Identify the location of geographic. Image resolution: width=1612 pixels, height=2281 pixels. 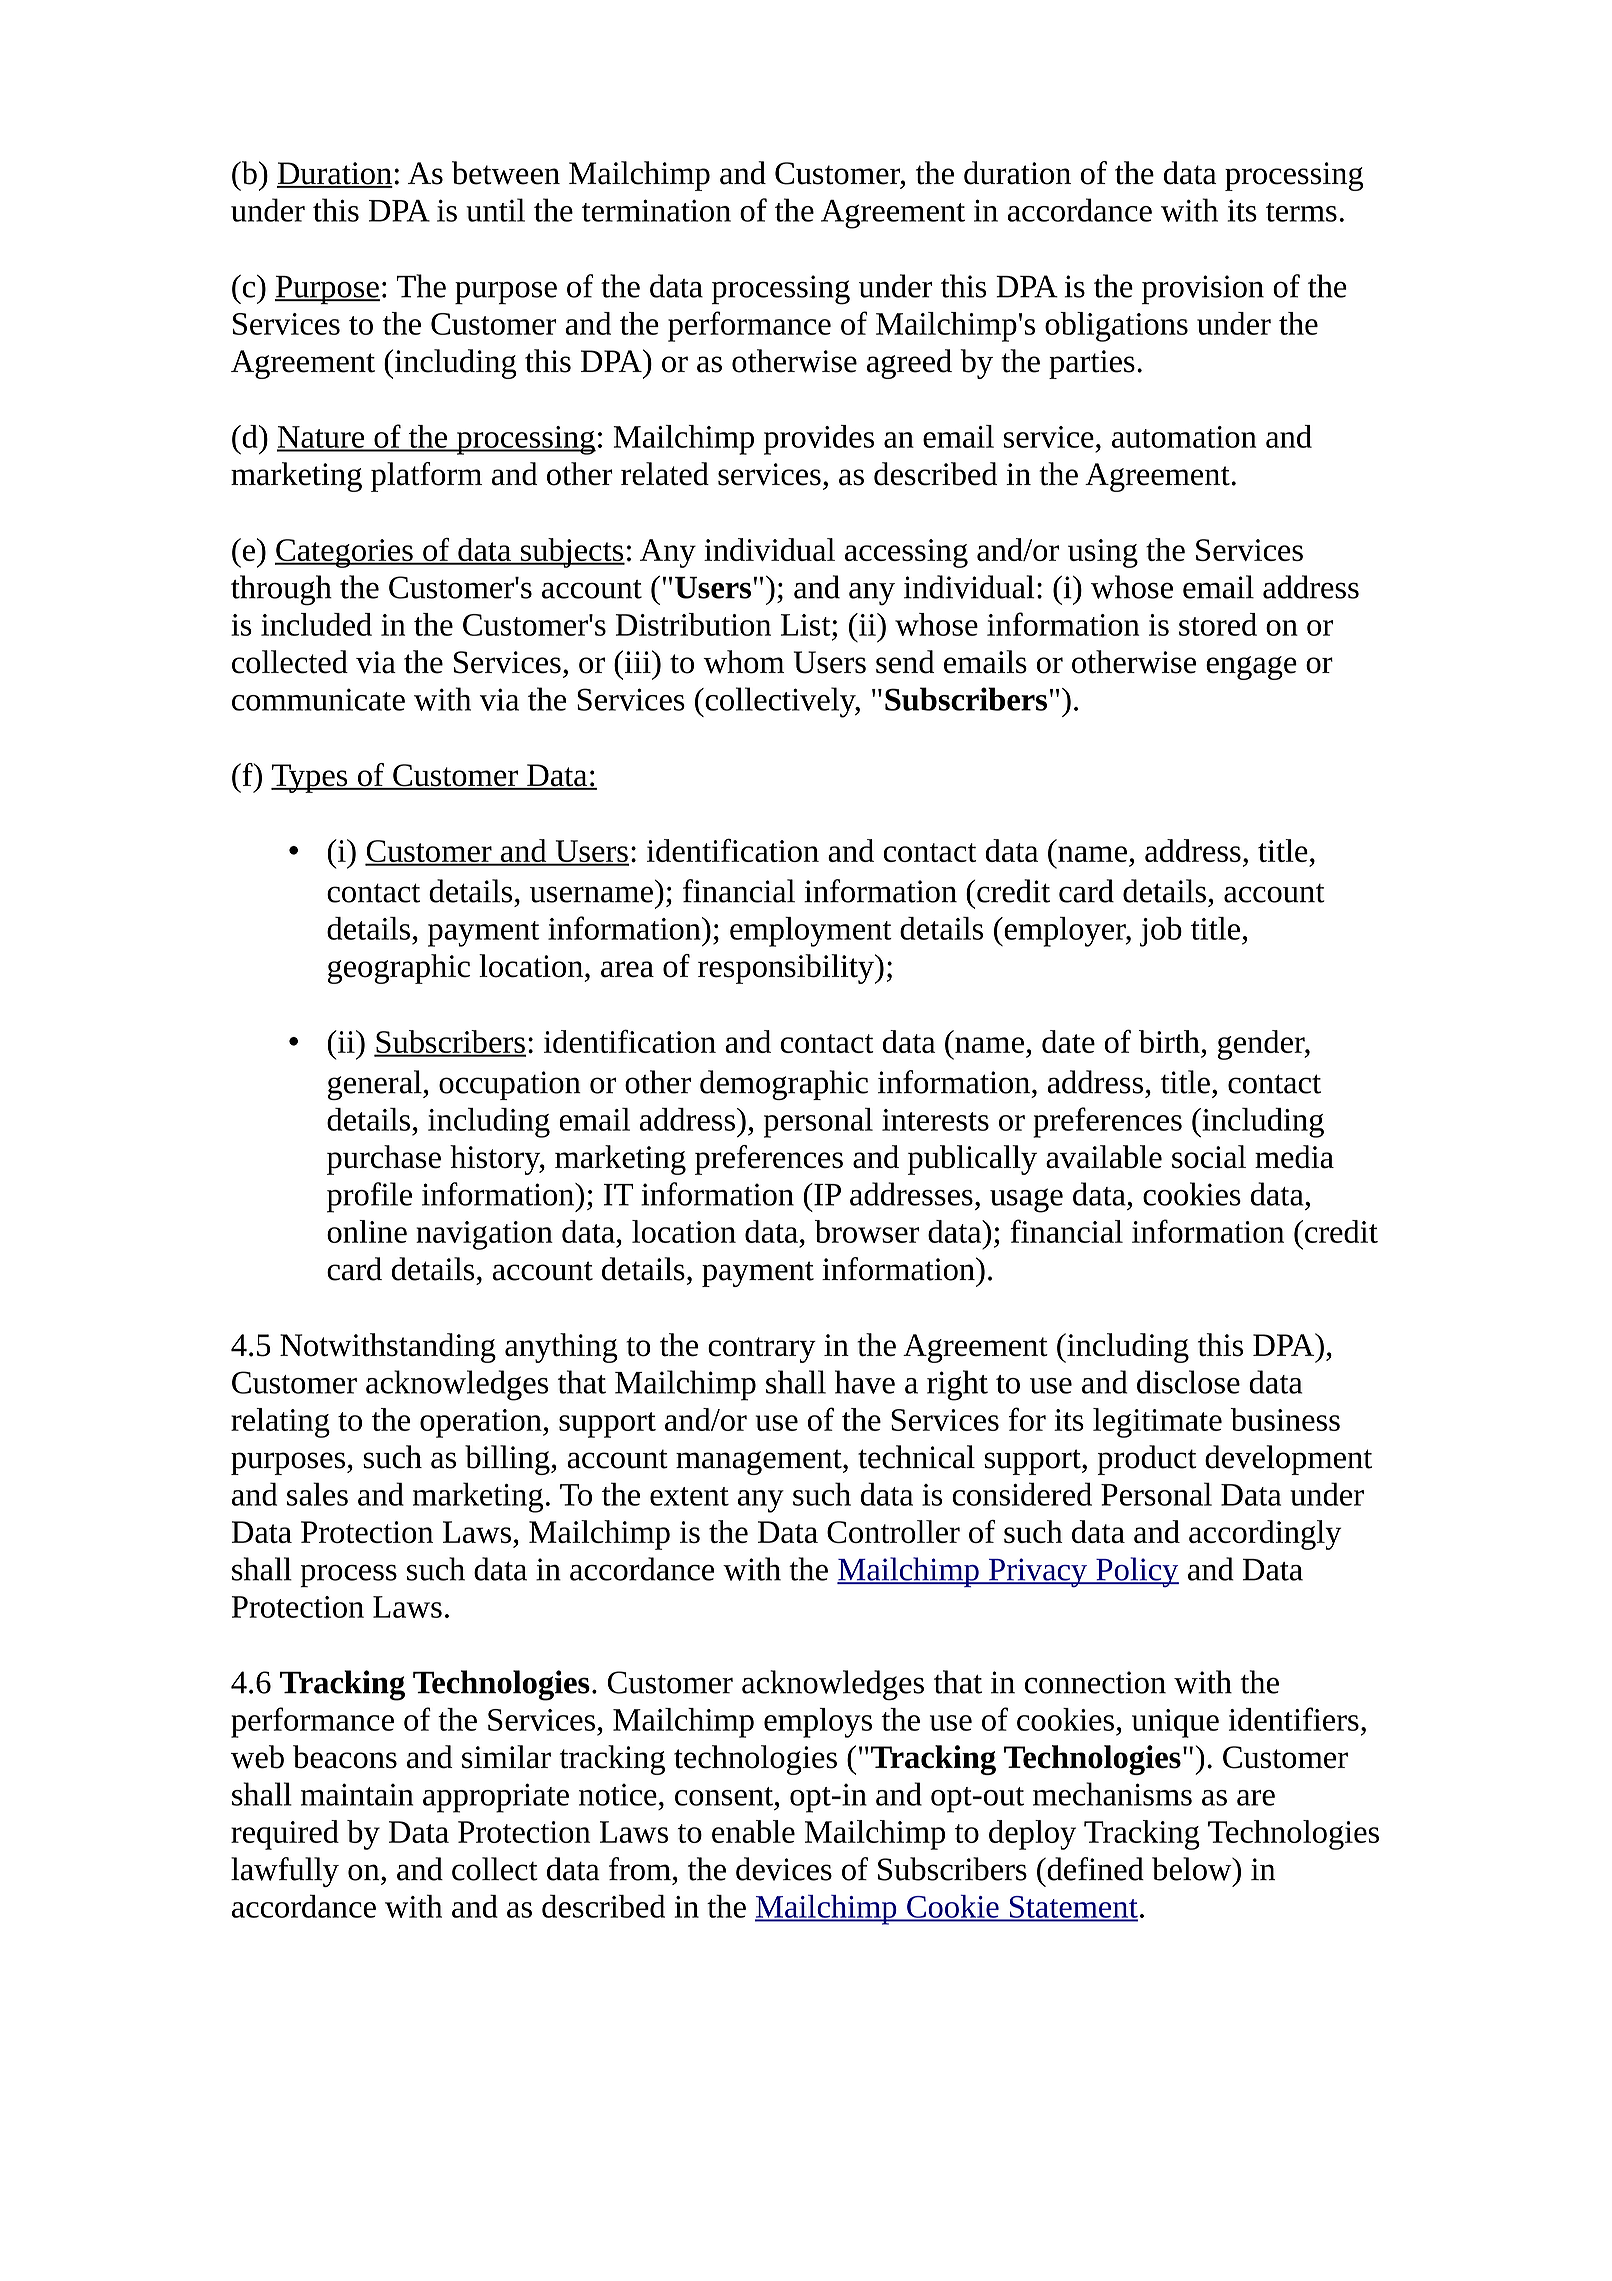
(399, 969).
